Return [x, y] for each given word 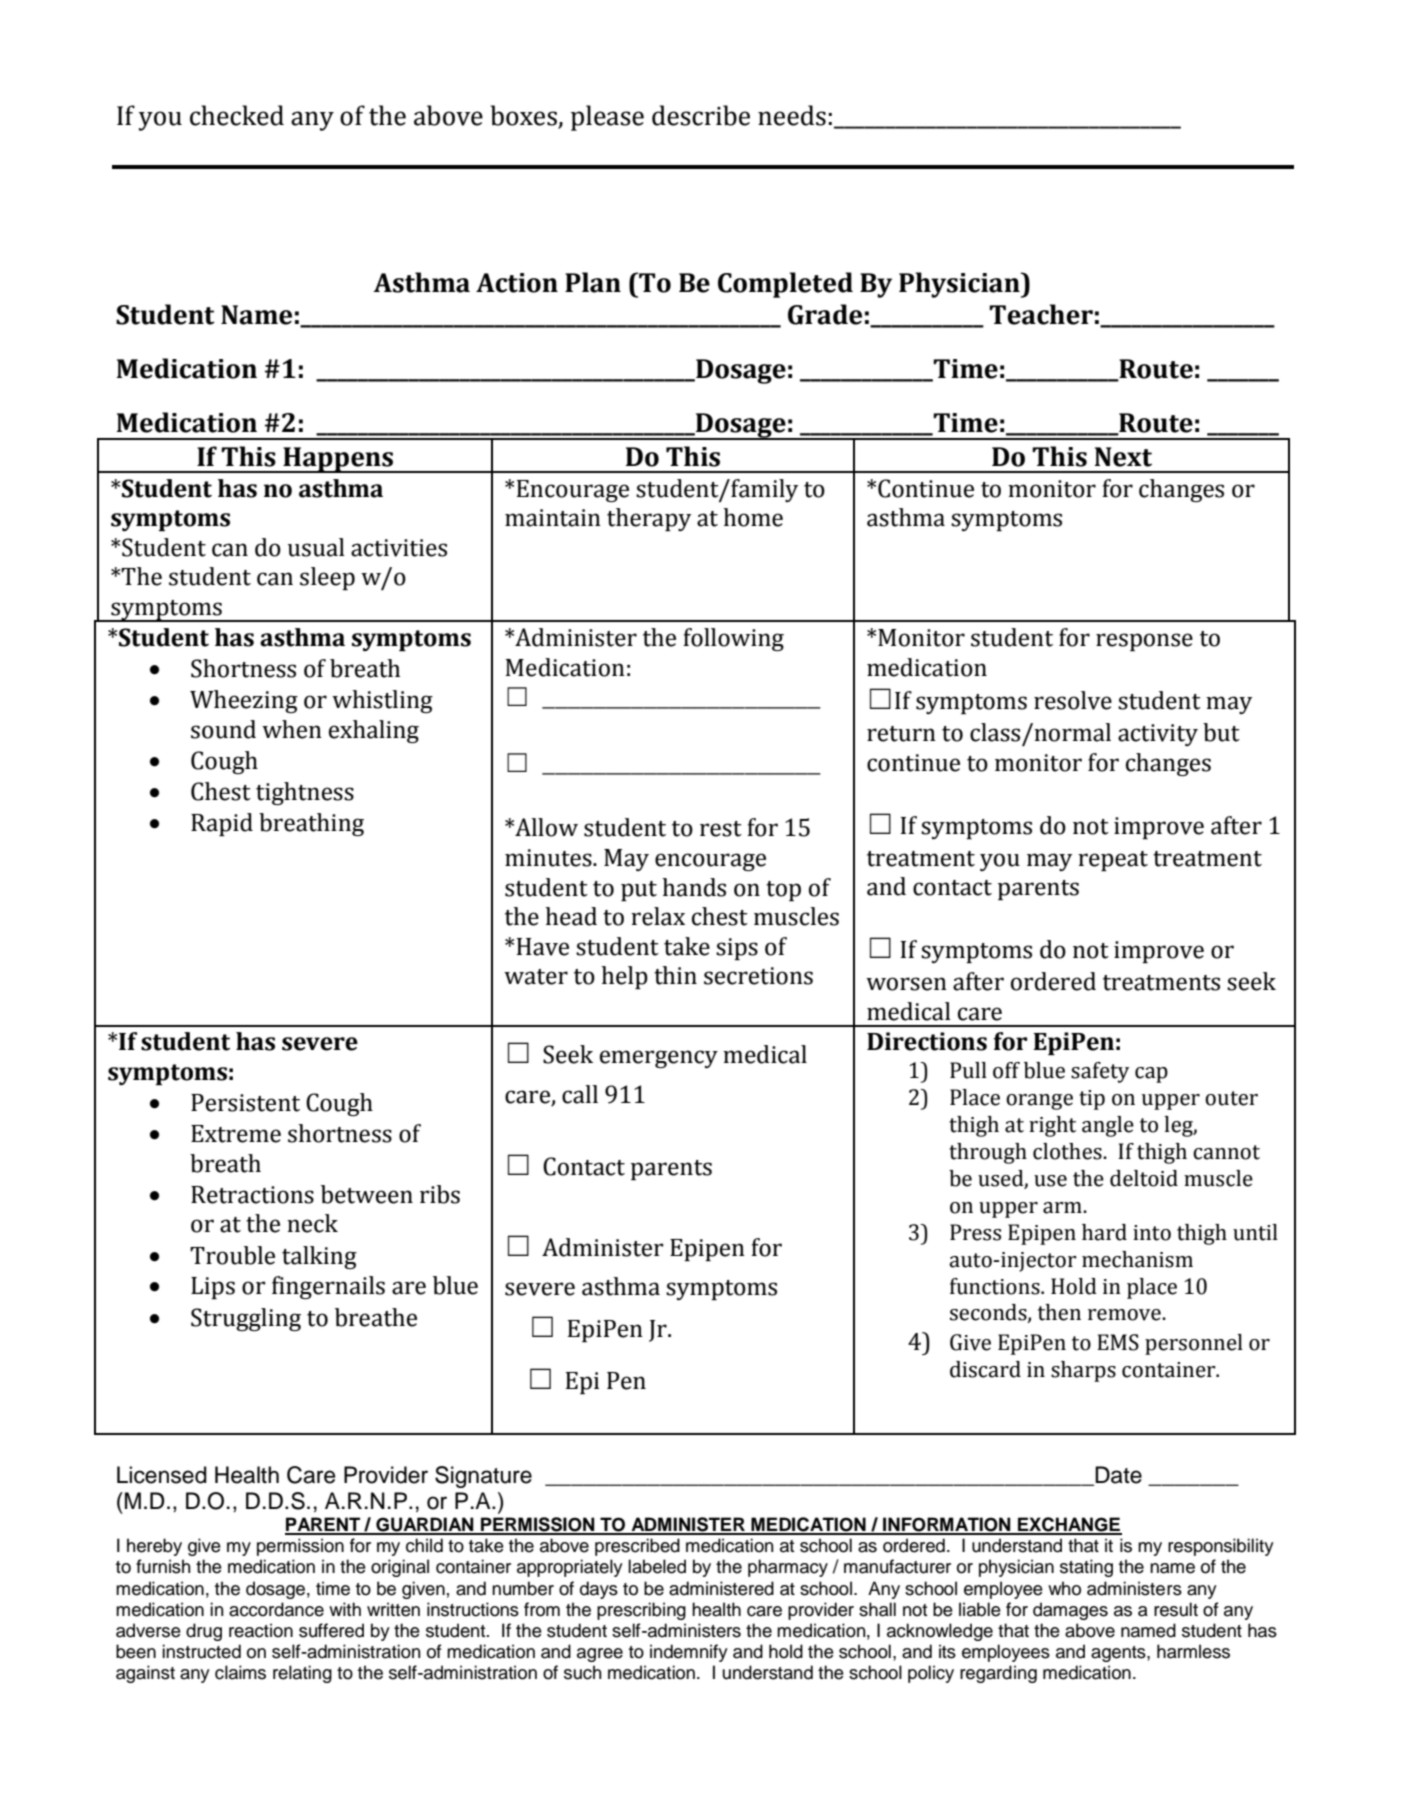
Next [1123, 457]
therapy [649, 519]
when [292, 729]
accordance [276, 1609]
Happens [338, 460]
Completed [785, 285]
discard [985, 1369]
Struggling [246, 1319]
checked [237, 115]
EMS [1118, 1342]
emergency [659, 1059]
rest [721, 829]
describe [701, 115]
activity [1158, 735]
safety [1100, 1072]
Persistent [245, 1103]
